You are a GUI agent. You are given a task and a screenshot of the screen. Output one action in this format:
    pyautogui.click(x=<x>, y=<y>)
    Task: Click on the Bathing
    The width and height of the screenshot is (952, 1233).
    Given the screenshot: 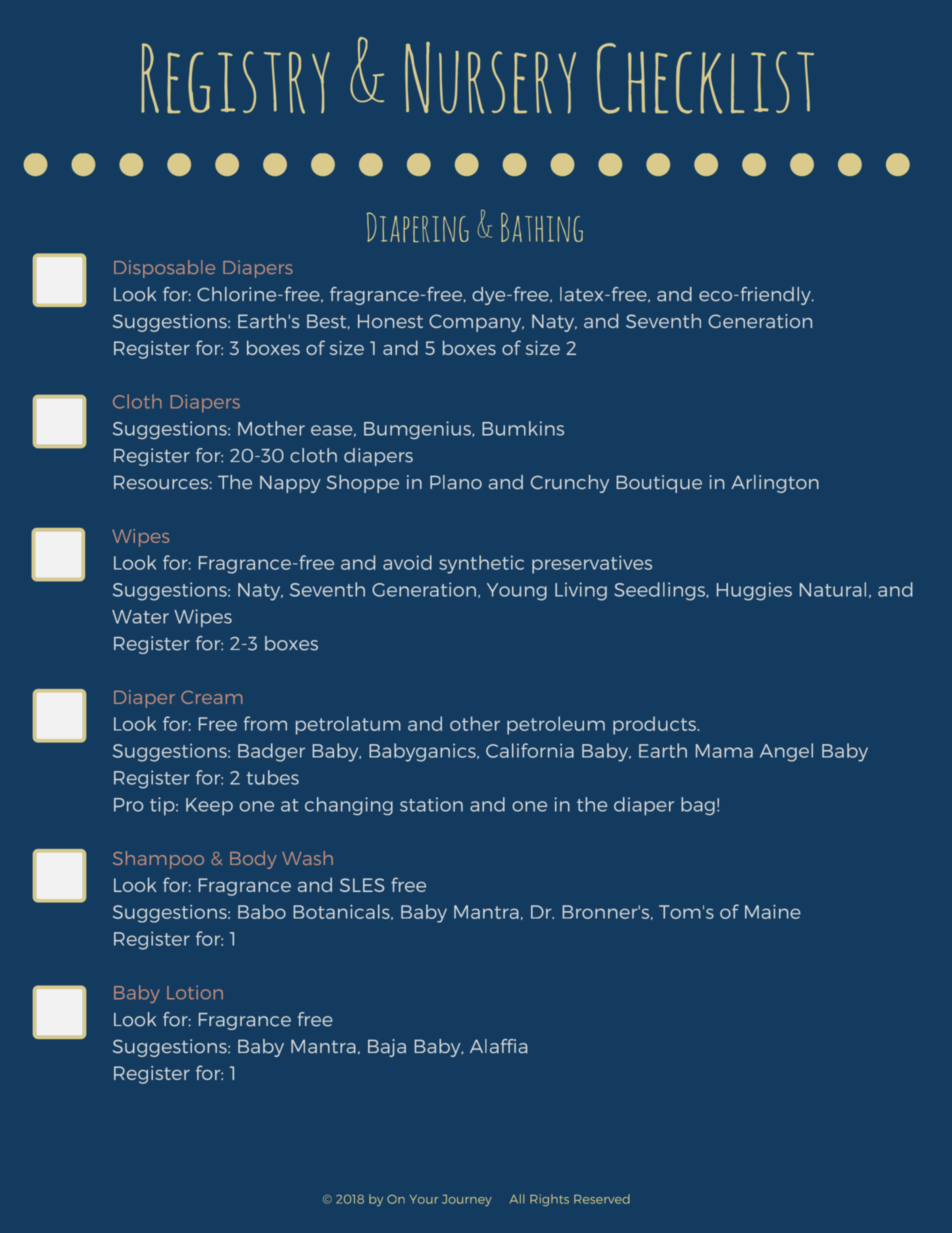 What is the action you would take?
    pyautogui.click(x=542, y=227)
